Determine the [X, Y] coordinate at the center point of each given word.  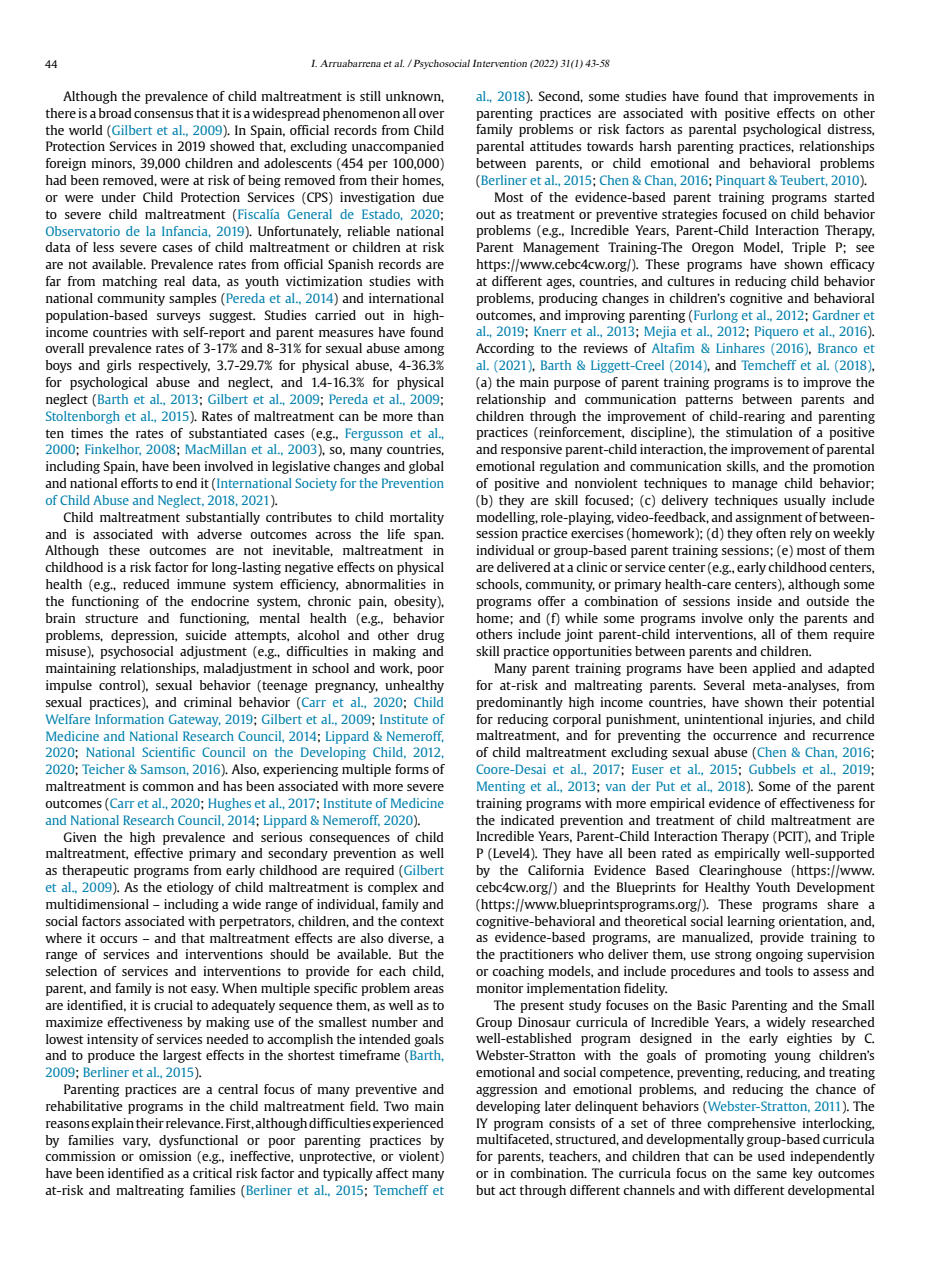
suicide [206, 635]
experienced [408, 1124]
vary [136, 1143]
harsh [655, 146]
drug [430, 636]
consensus [163, 114]
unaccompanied [398, 147]
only [761, 619]
